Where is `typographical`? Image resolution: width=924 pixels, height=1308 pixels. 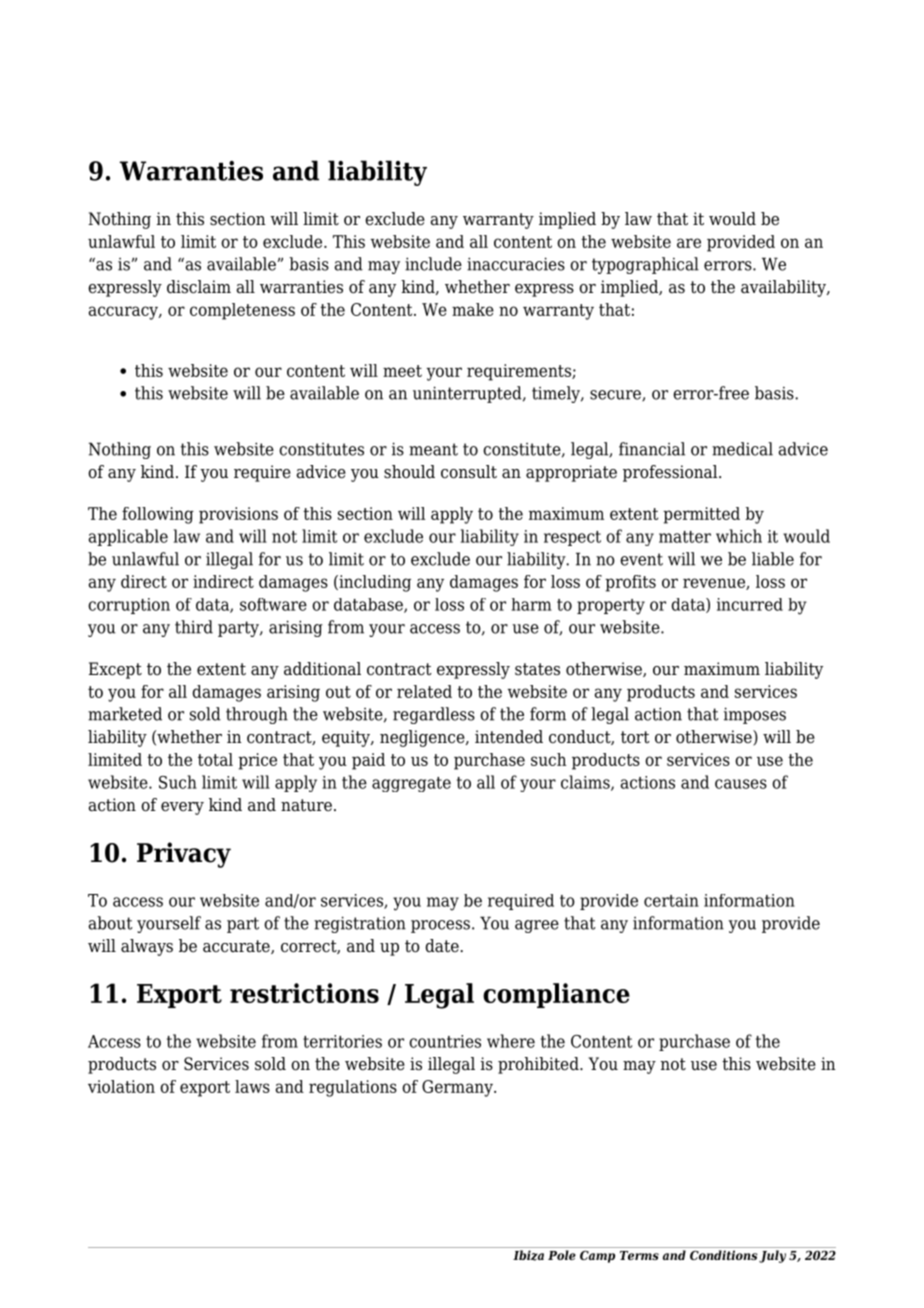 typographical is located at coordinates (645, 265).
